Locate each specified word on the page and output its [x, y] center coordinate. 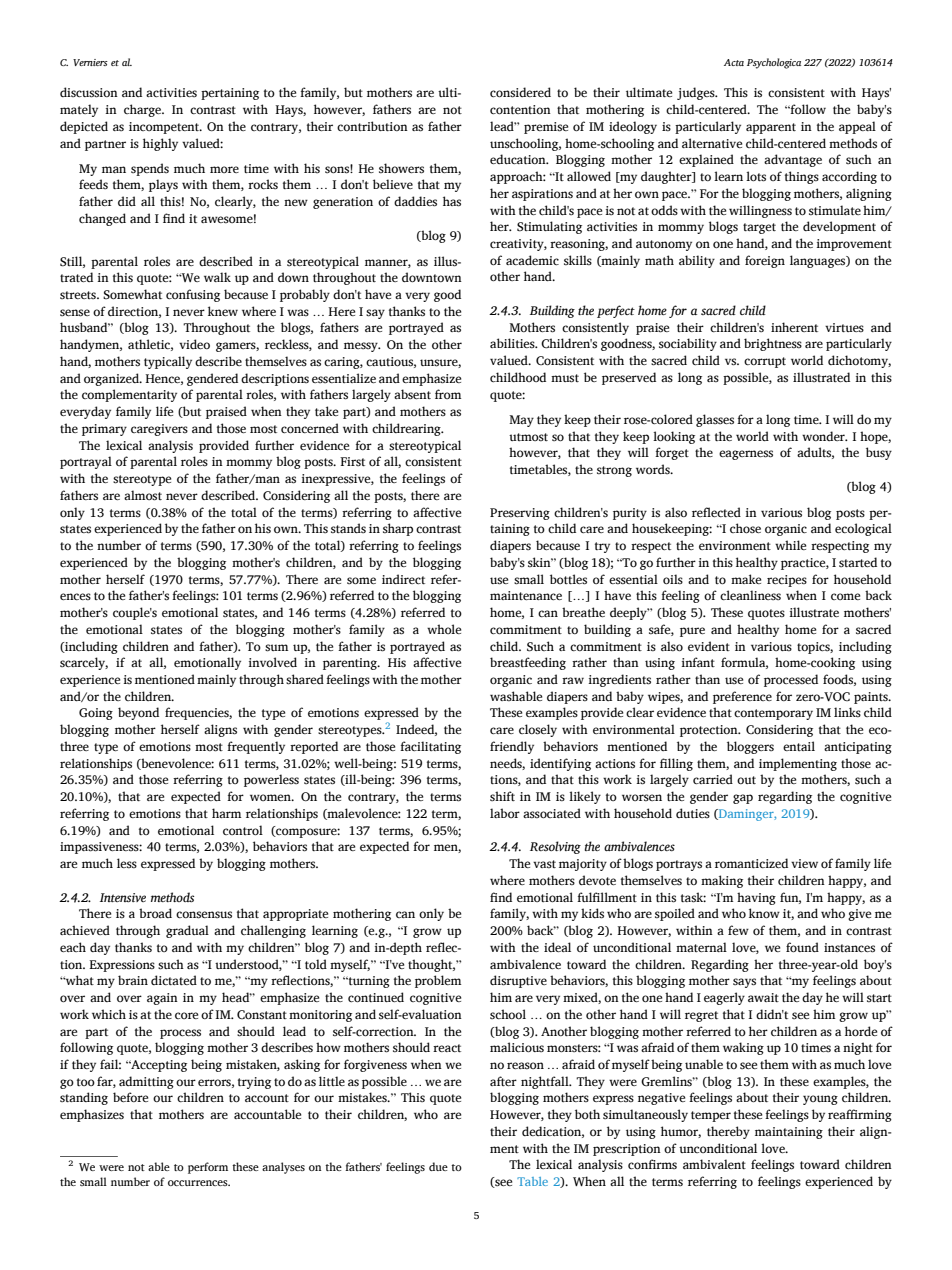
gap [743, 799]
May [521, 421]
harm [226, 813]
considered [520, 92]
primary [104, 430]
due [438, 1166]
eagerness [746, 455]
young [820, 1100]
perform [208, 1168]
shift [502, 796]
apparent [771, 128]
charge [143, 110]
